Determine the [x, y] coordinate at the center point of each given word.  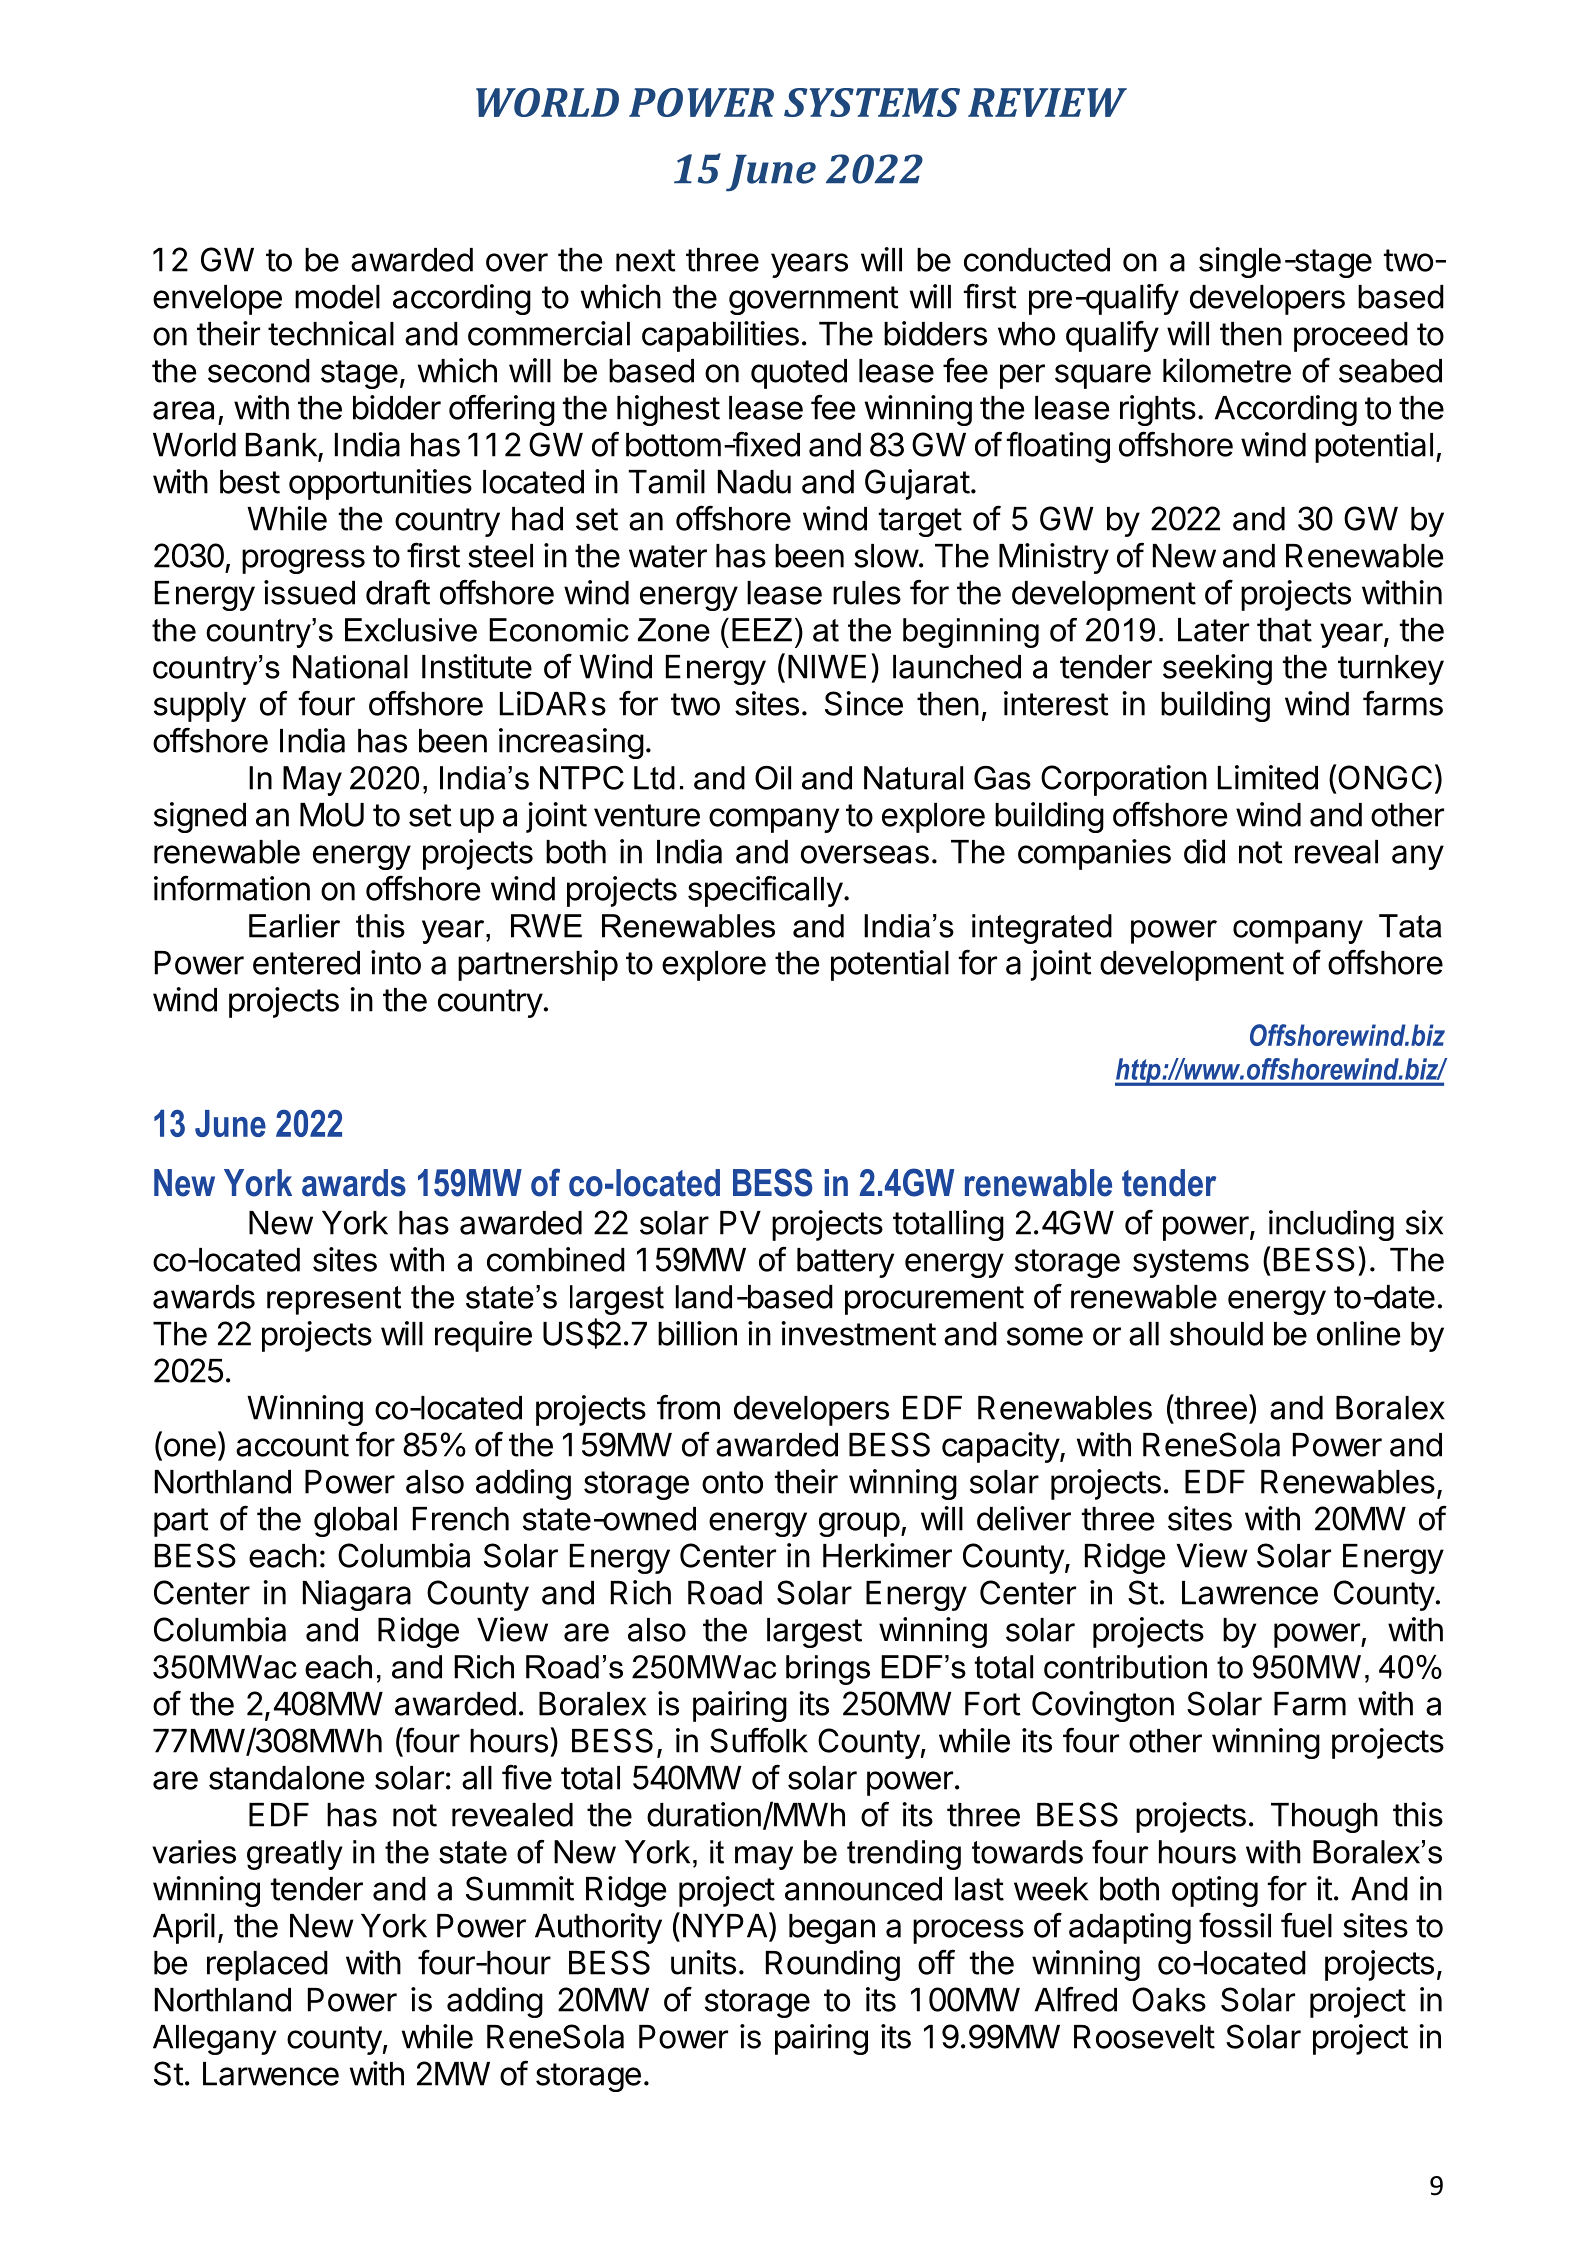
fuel [1306, 1925]
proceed [1351, 337]
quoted [799, 374]
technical [331, 333]
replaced [267, 1966]
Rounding [833, 1965]
